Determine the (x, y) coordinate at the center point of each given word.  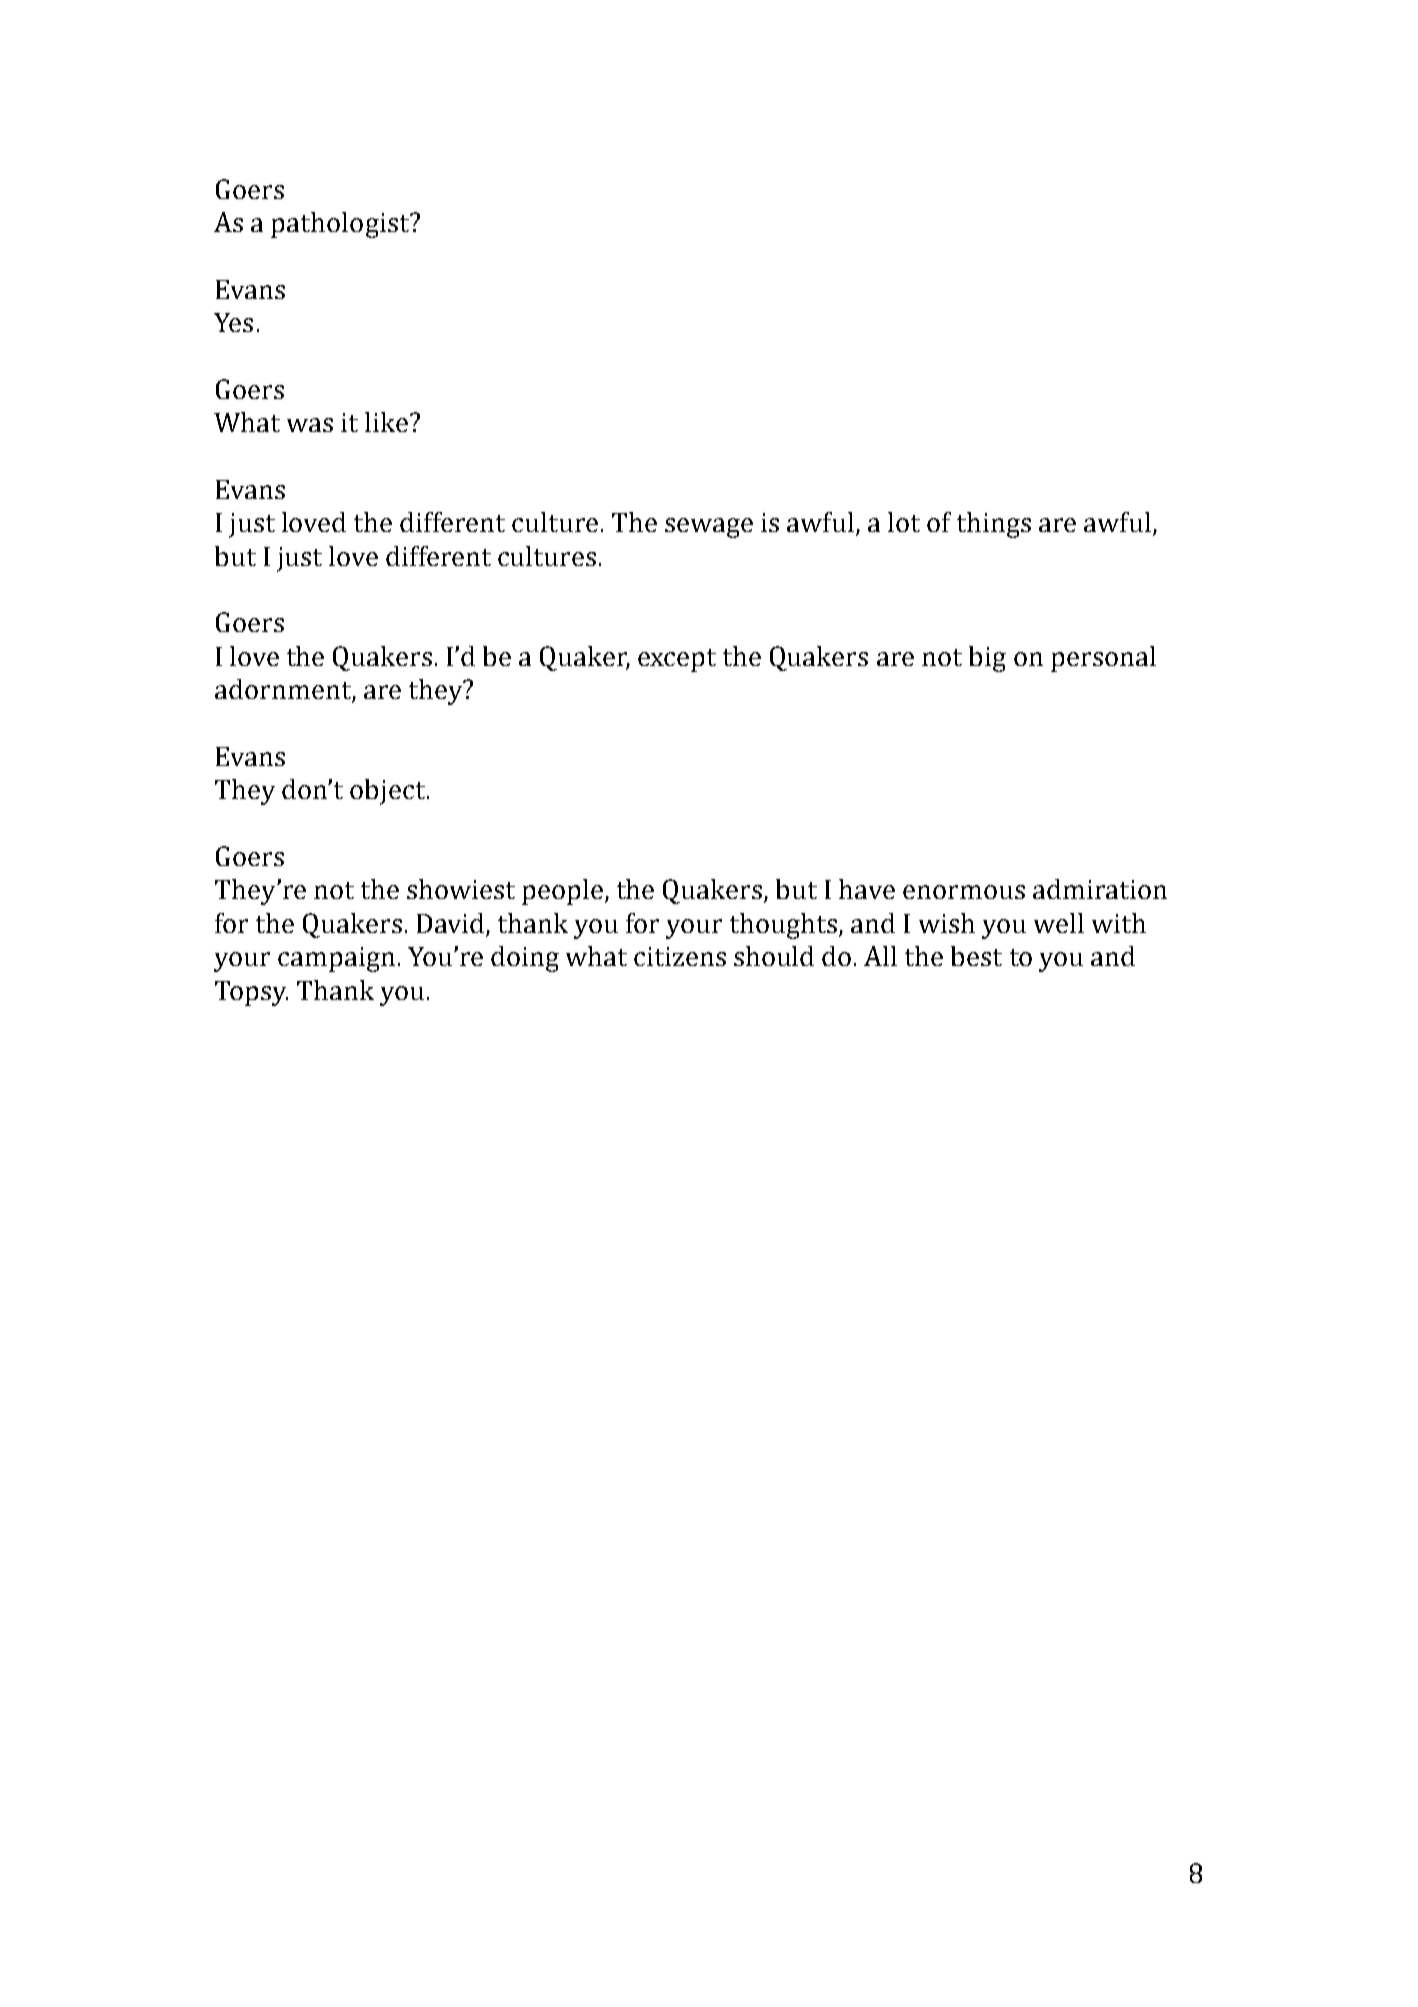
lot (904, 522)
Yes (233, 322)
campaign (336, 959)
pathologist (341, 225)
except (677, 660)
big (987, 659)
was (310, 425)
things (994, 525)
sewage (709, 528)
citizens (680, 956)
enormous (964, 892)
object (387, 792)
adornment (284, 690)
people (564, 892)
